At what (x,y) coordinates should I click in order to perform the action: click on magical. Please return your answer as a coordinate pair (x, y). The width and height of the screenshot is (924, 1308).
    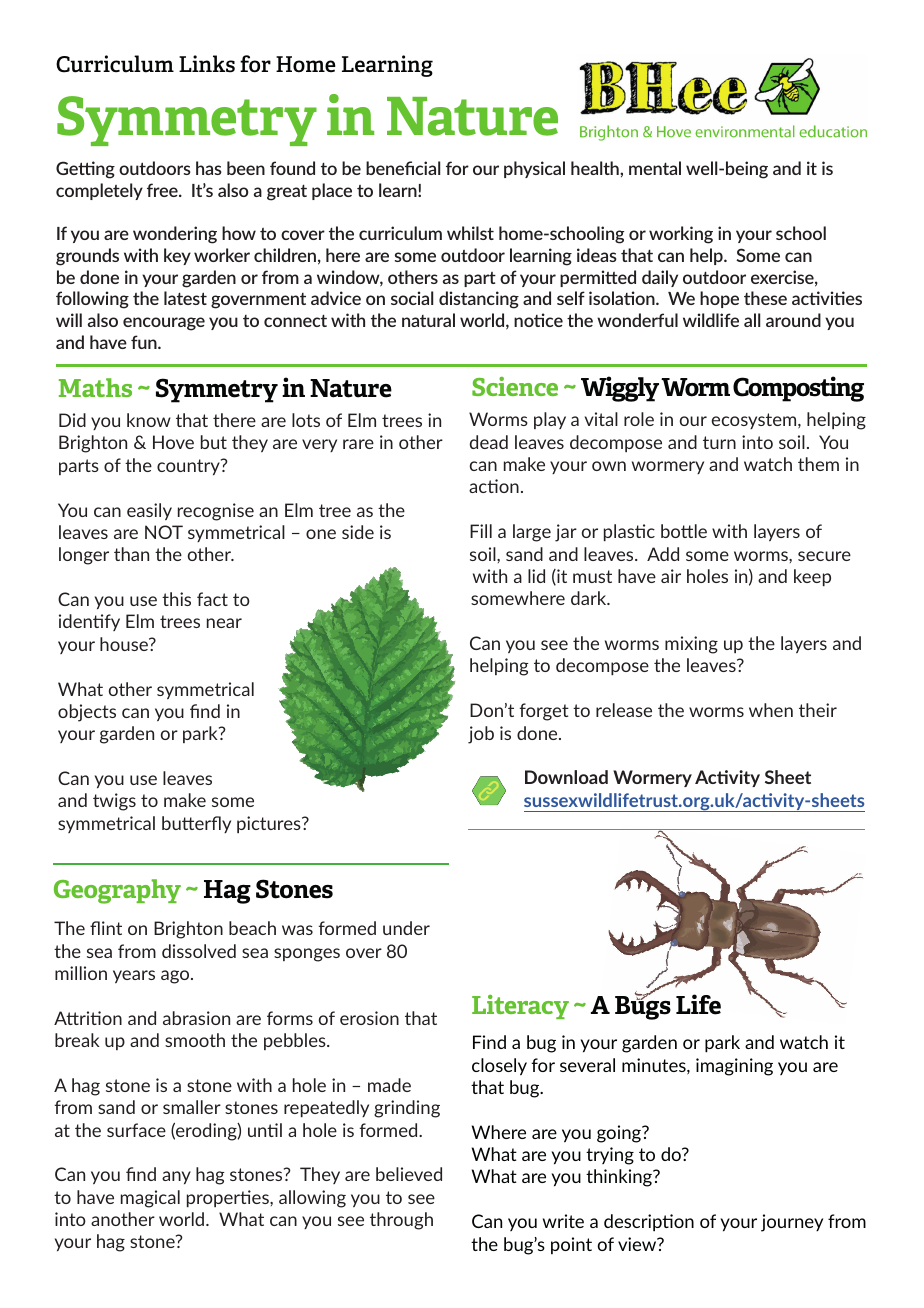
    Looking at the image, I should click on (150, 1199).
